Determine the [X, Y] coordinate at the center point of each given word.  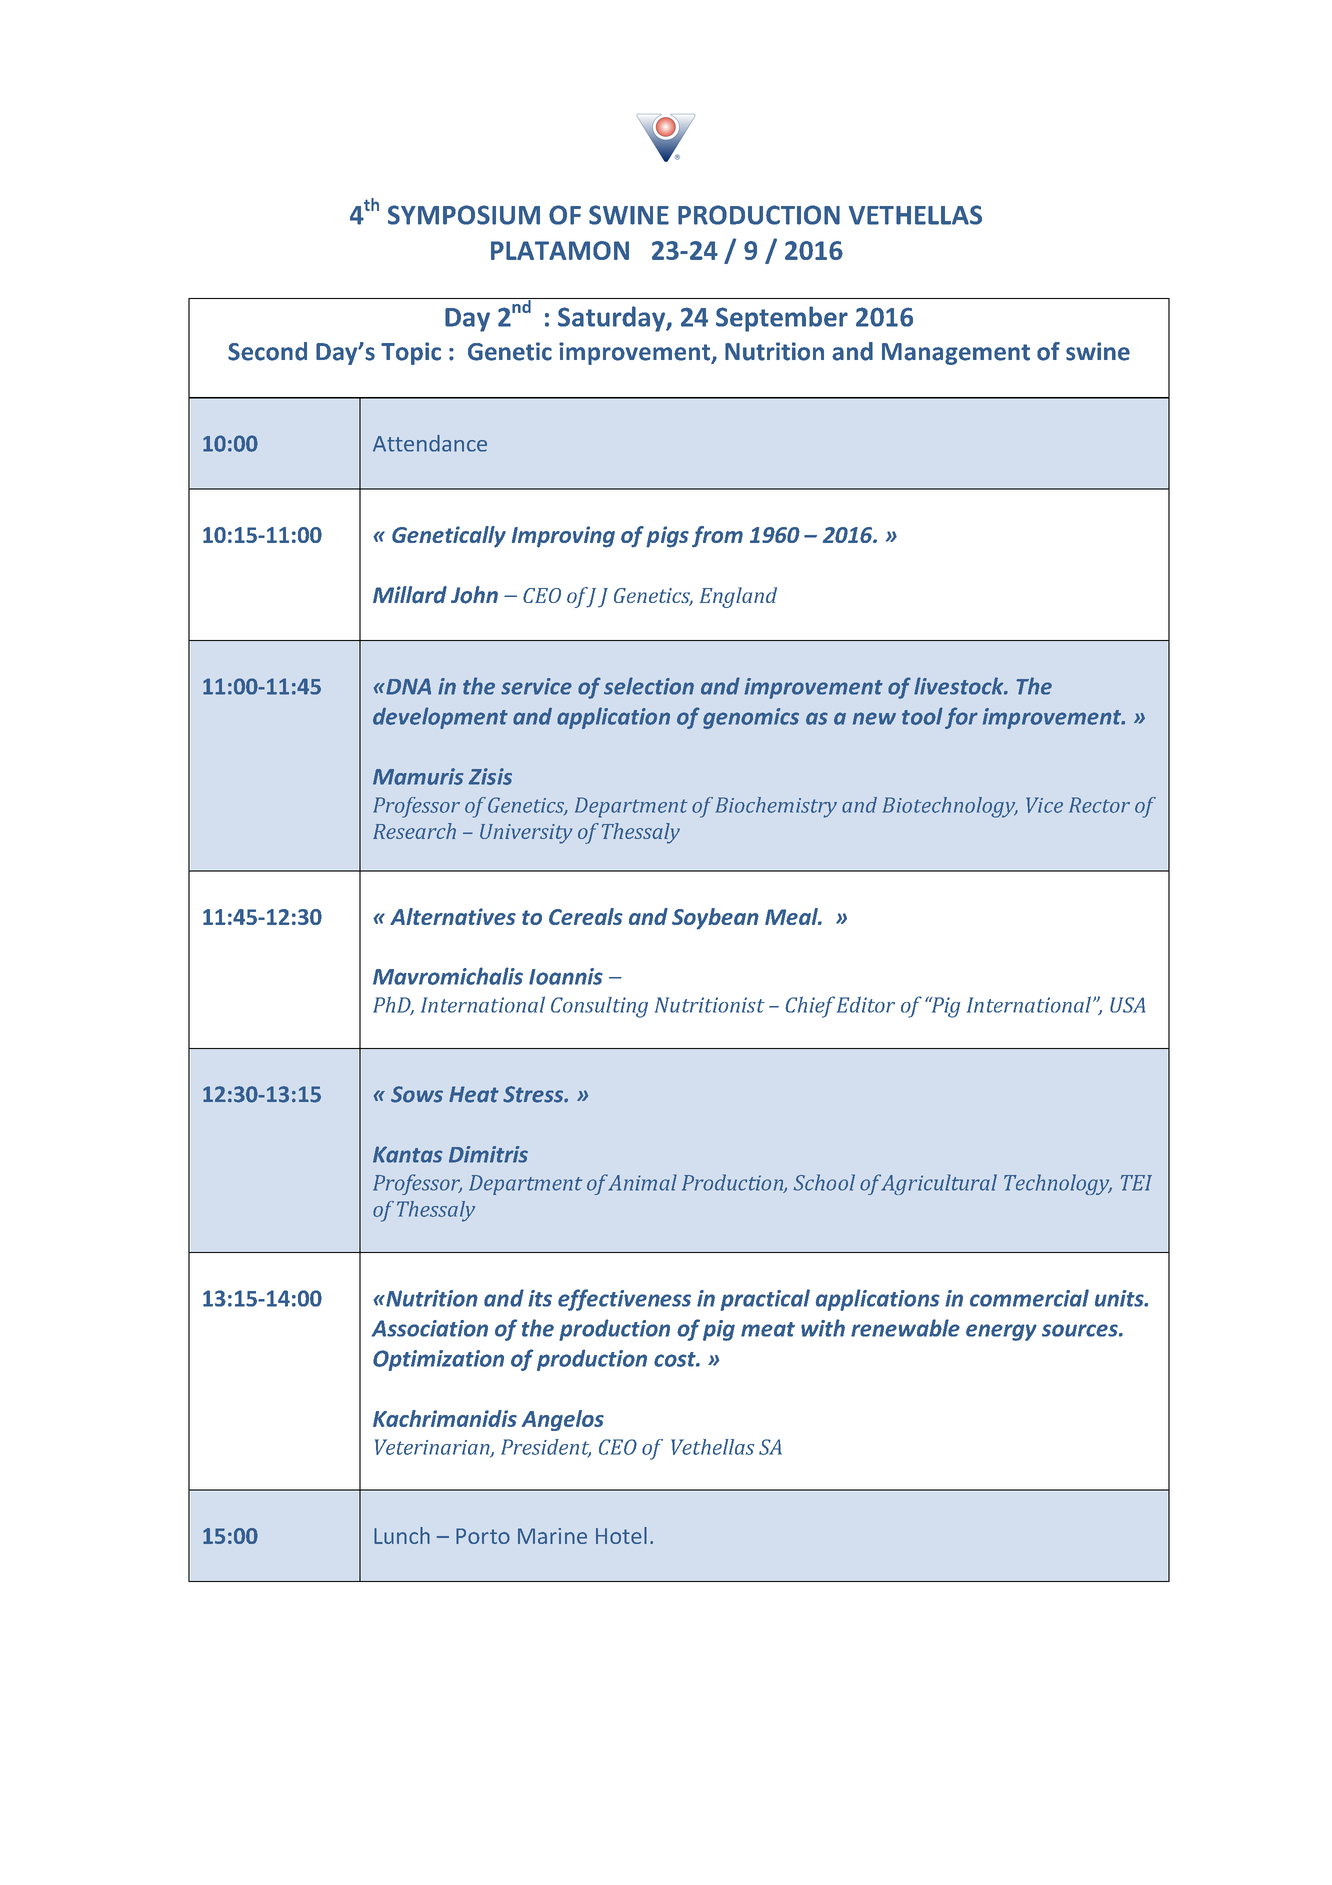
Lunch [402, 1535]
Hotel [621, 1535]
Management [956, 354]
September [782, 319]
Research [414, 831]
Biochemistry [776, 807]
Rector [1099, 805]
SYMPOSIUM [464, 215]
